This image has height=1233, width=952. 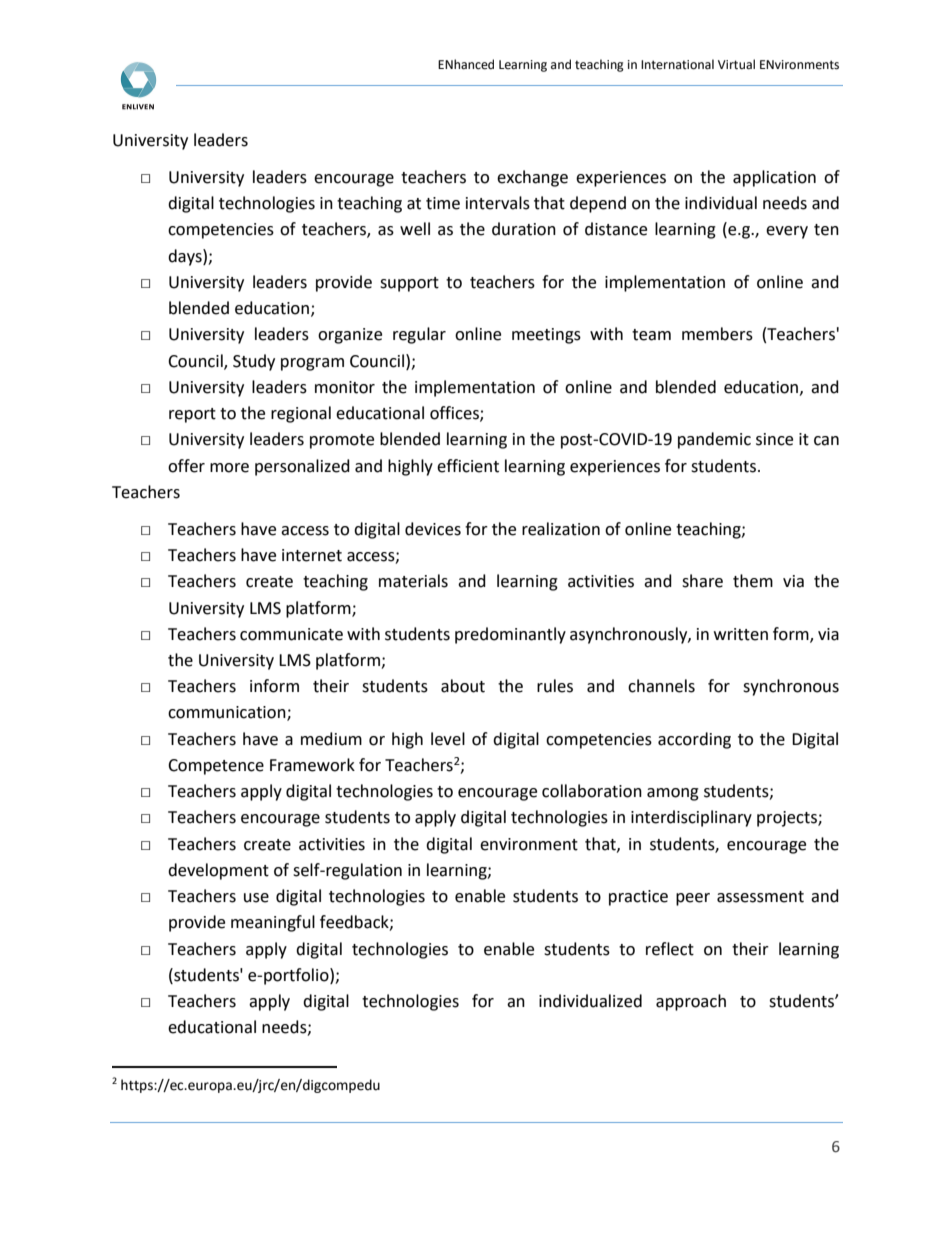 What do you see at coordinates (254, 362) in the image?
I see `Study` at bounding box center [254, 362].
